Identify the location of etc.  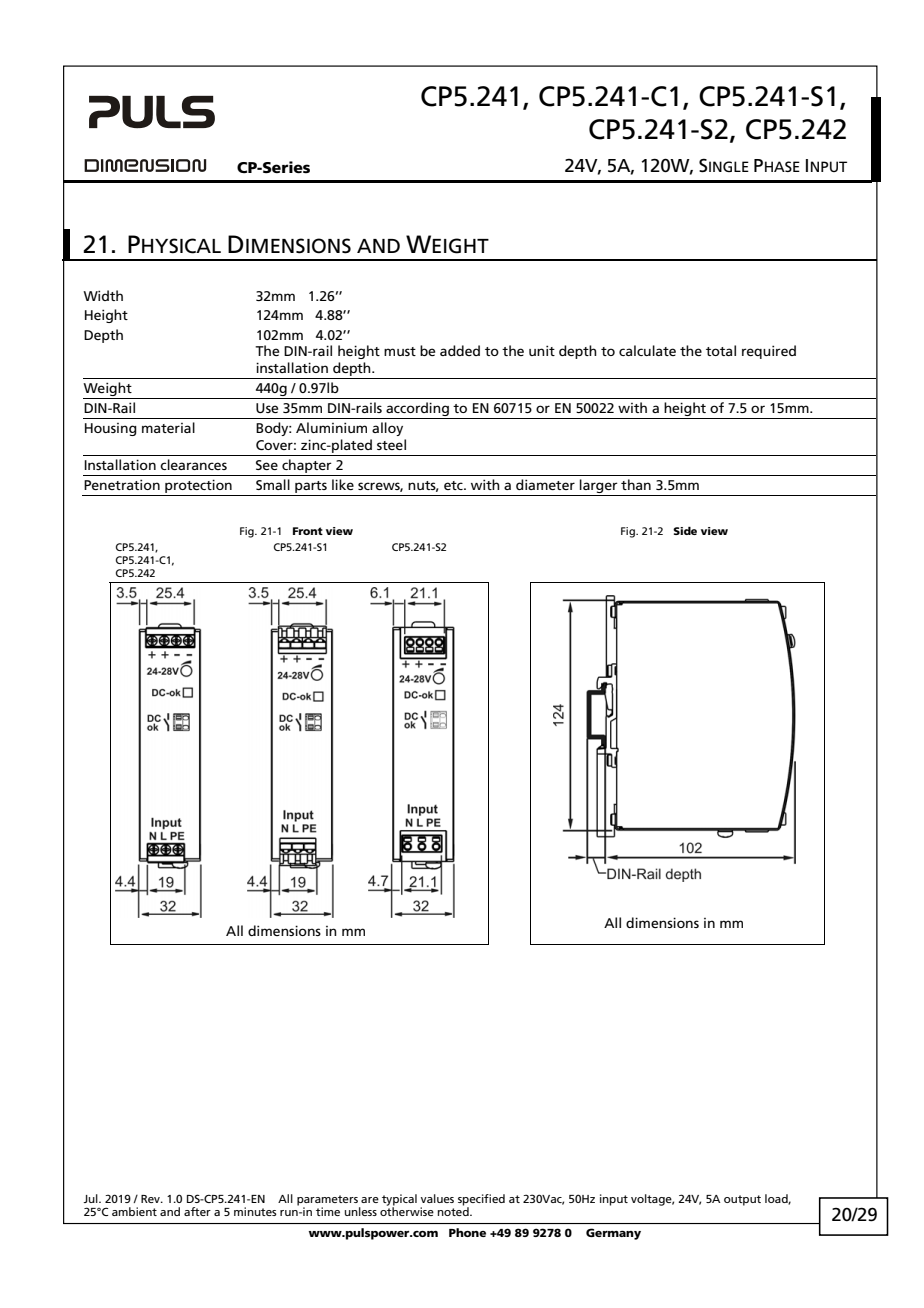
(454, 485).
